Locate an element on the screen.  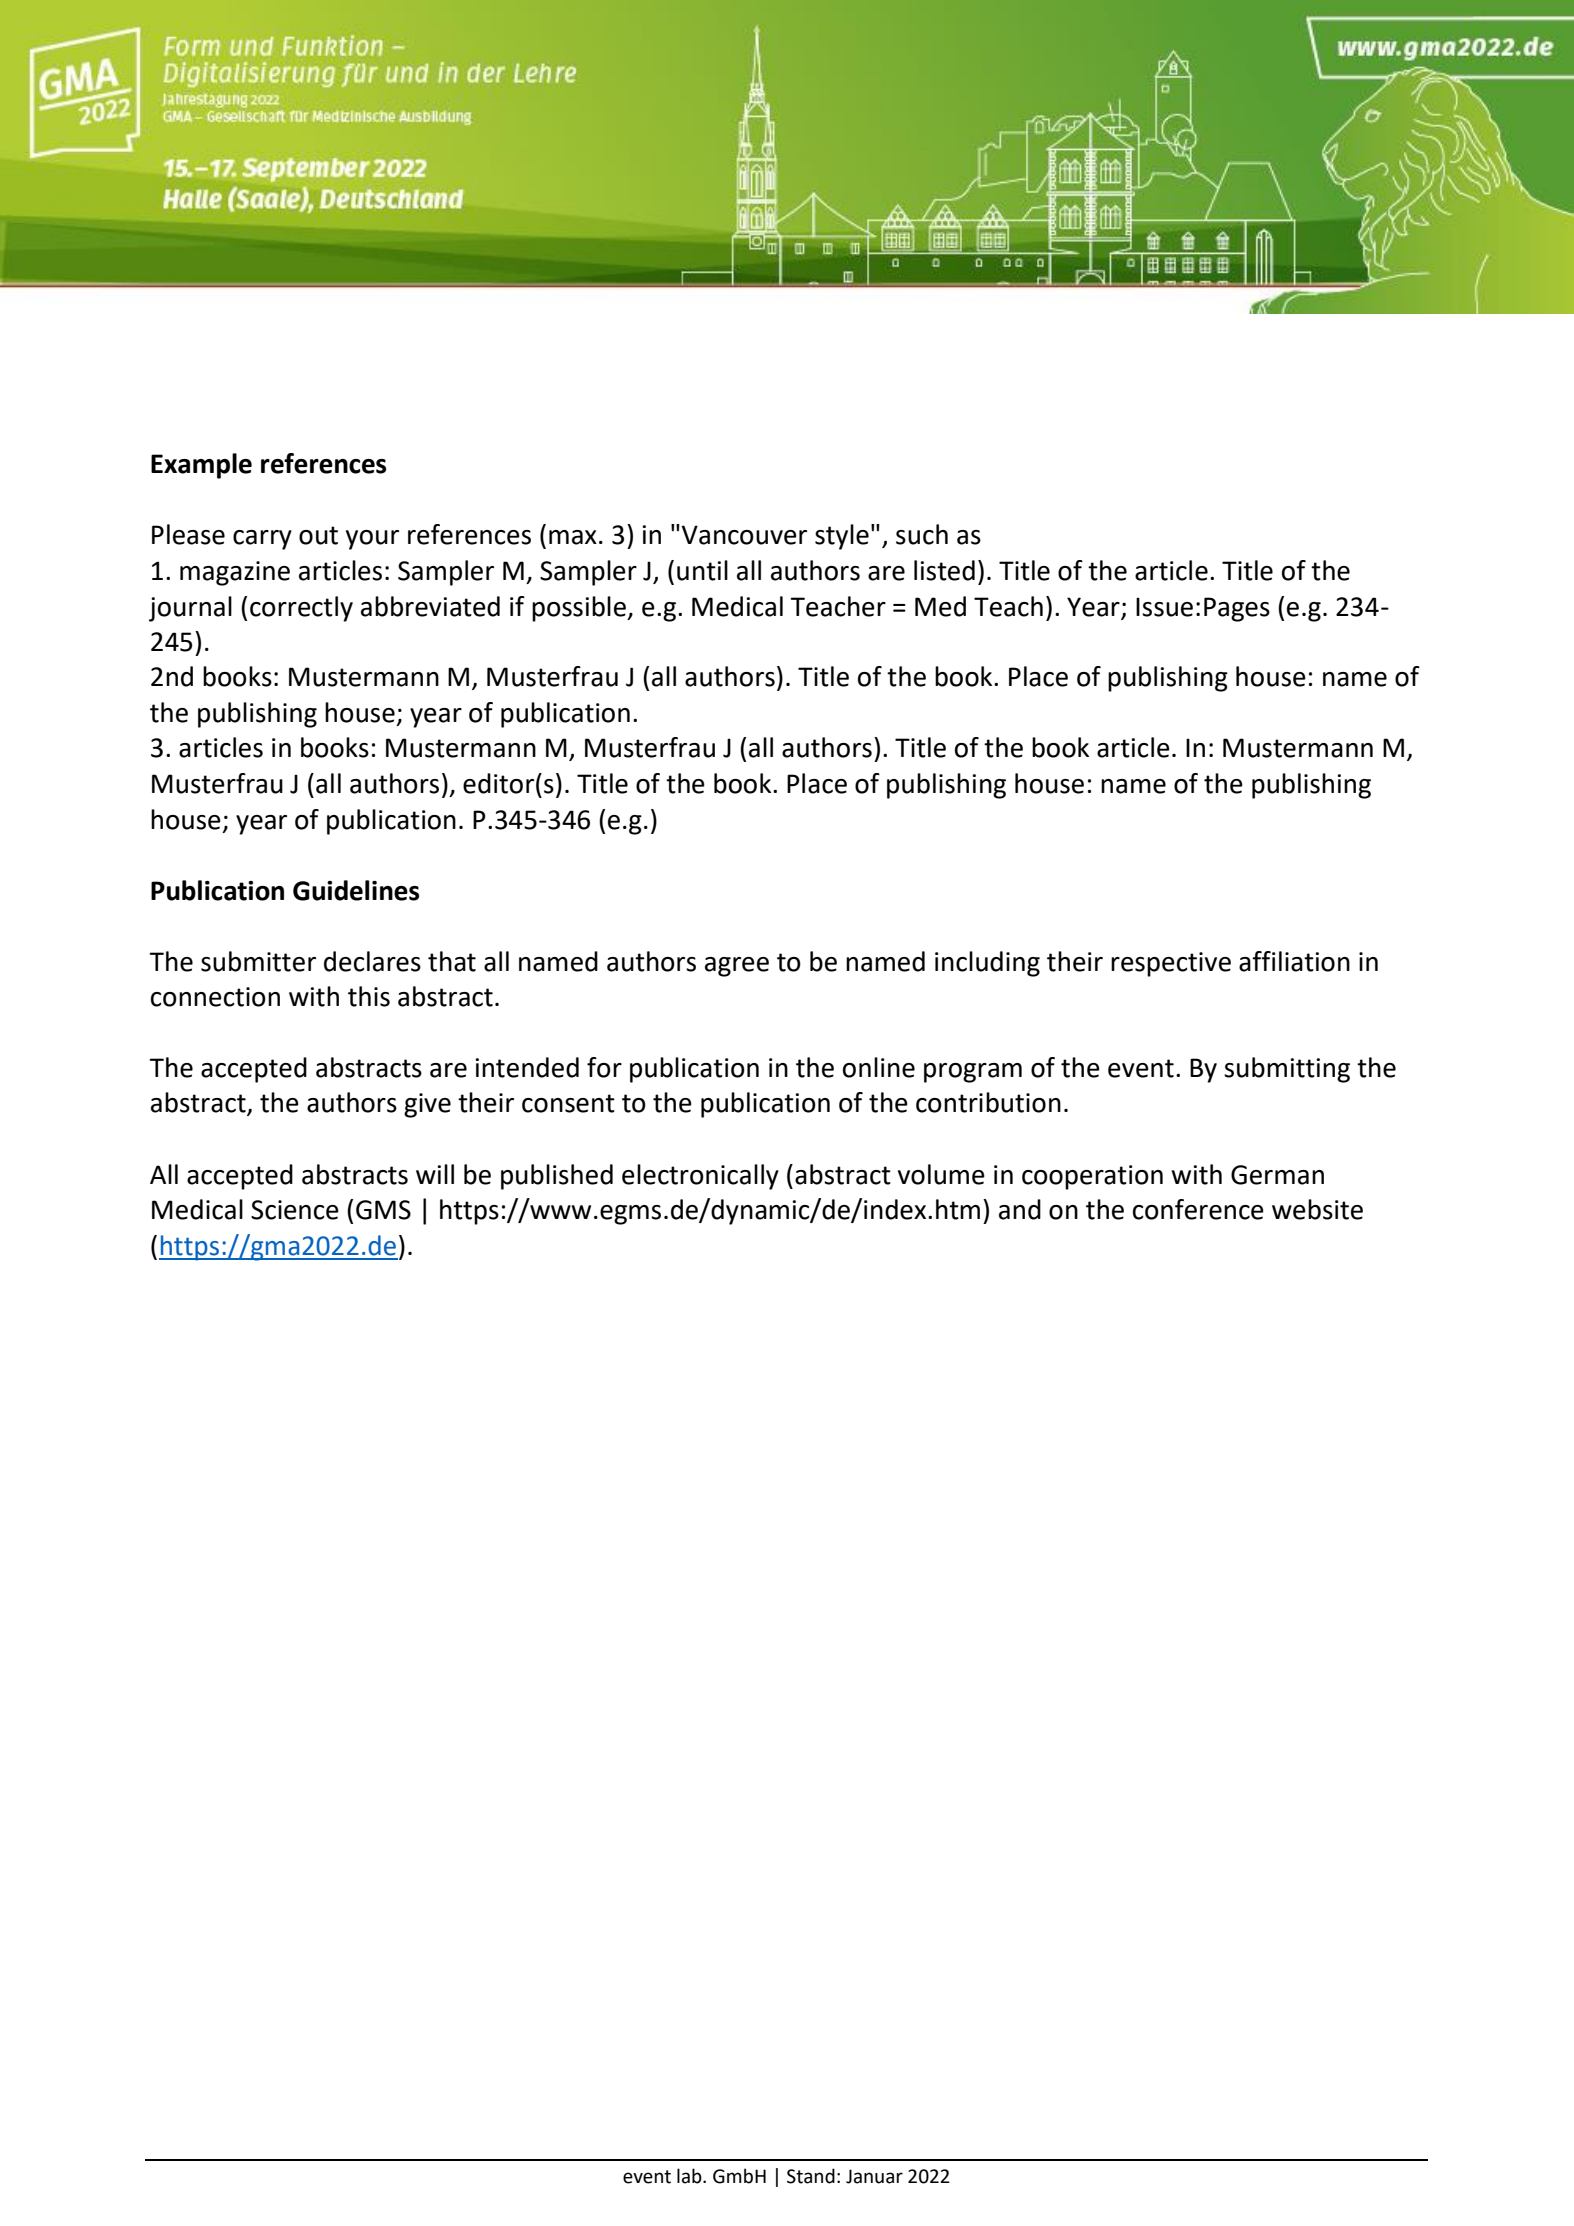
conference is located at coordinates (1198, 1209).
